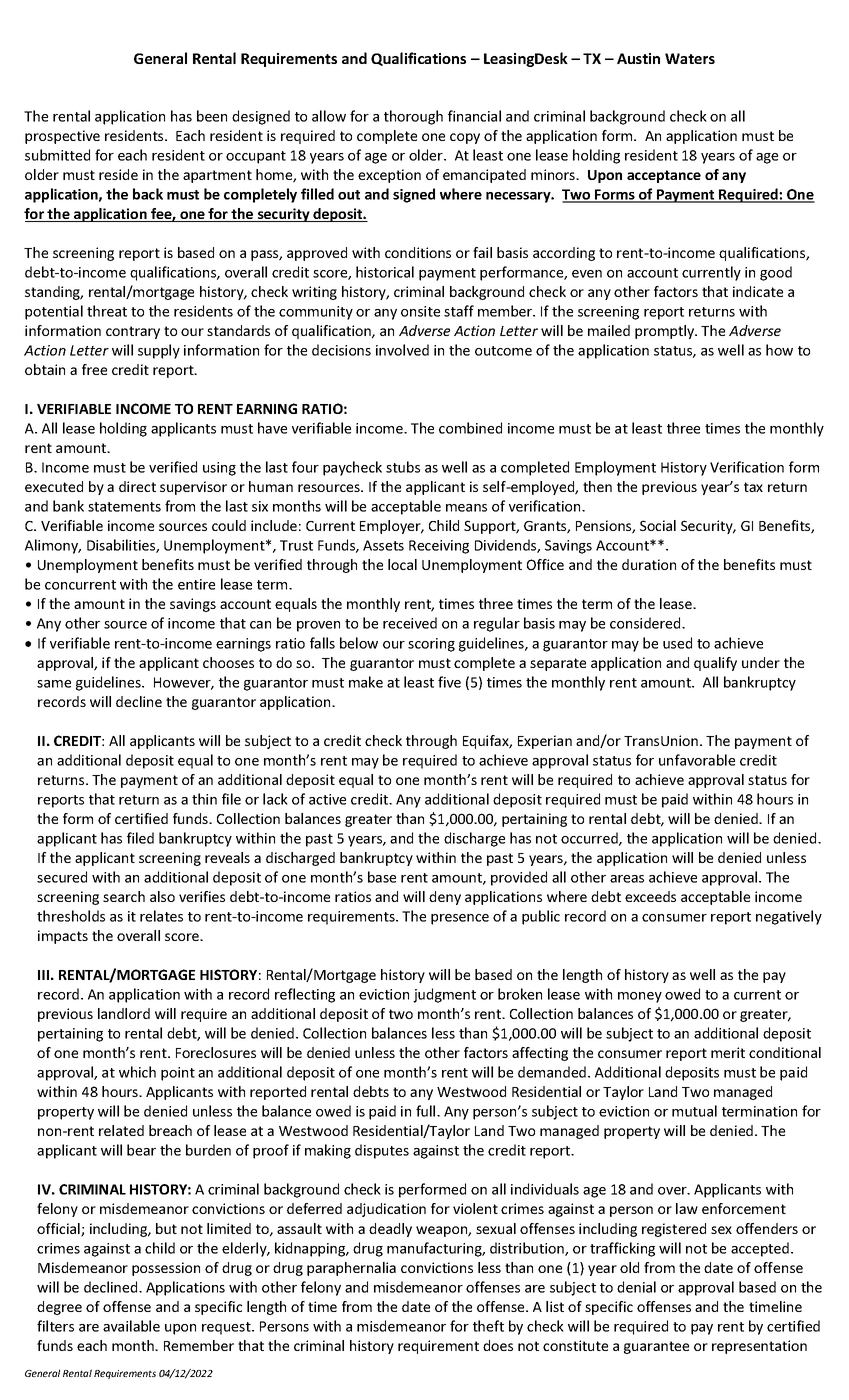  What do you see at coordinates (697, 760) in the image?
I see `unfavorable` at bounding box center [697, 760].
